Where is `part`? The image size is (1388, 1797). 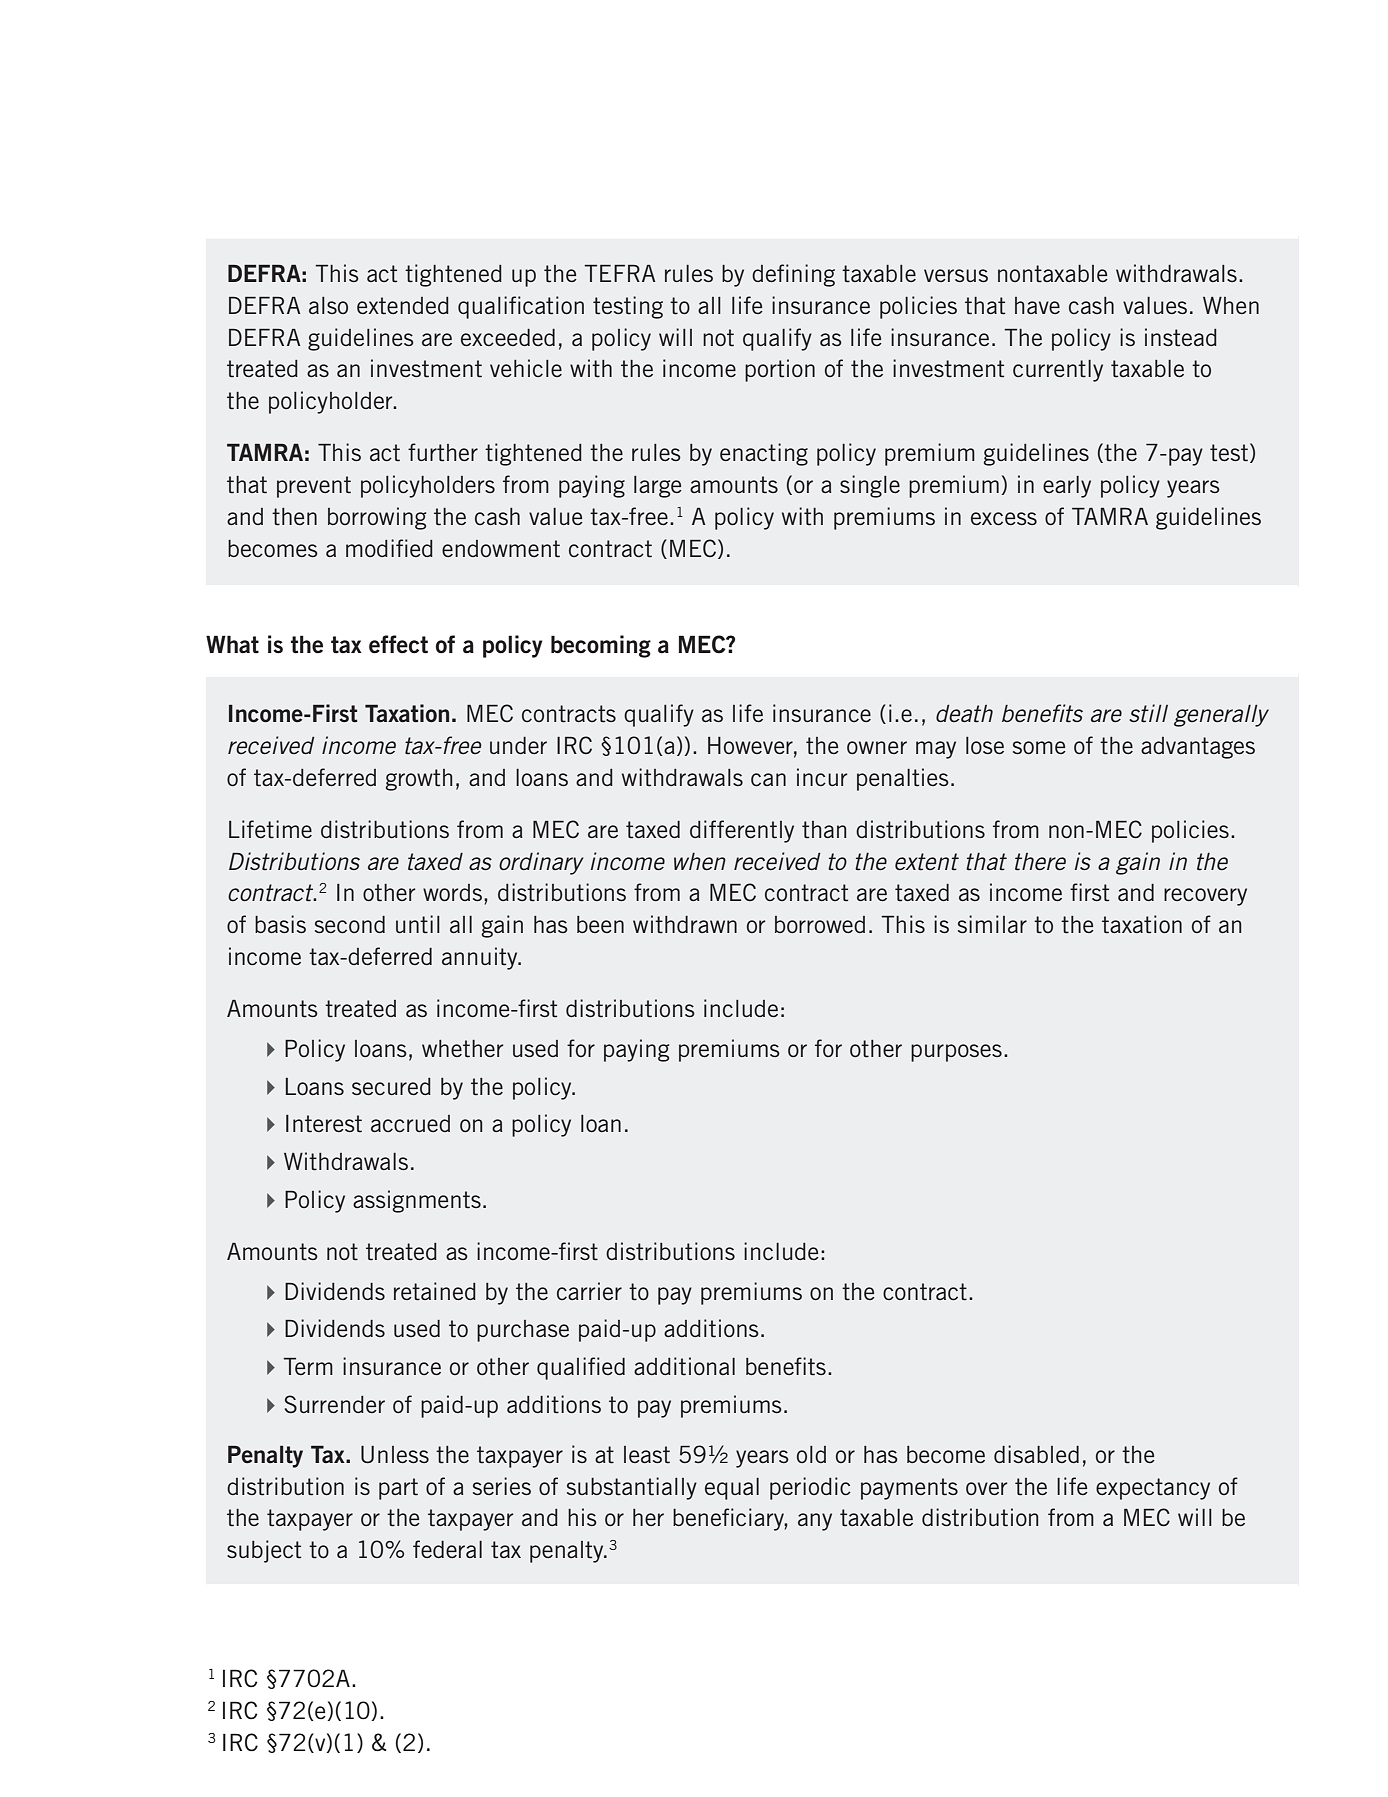
part is located at coordinates (398, 1489).
